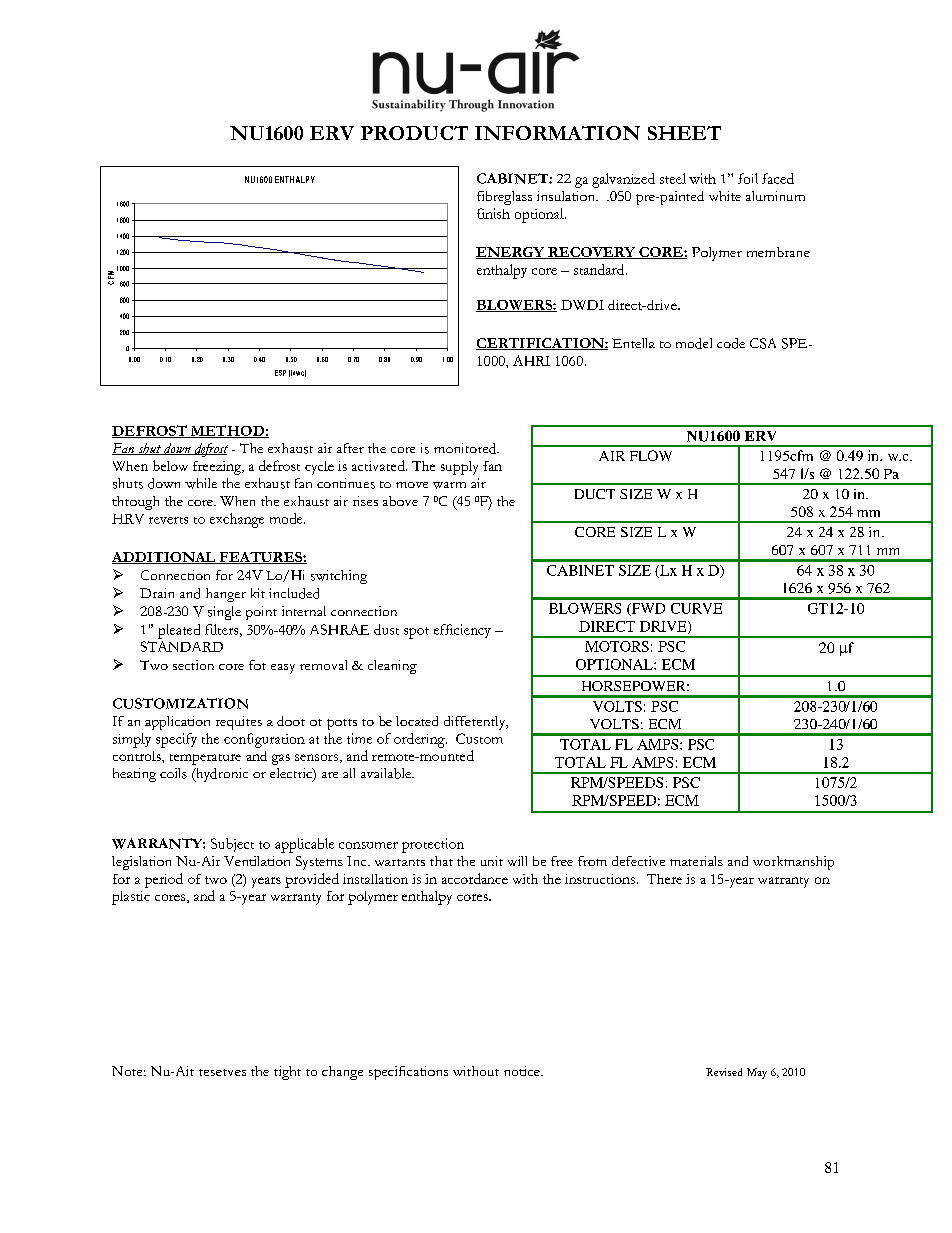 The width and height of the document is (952, 1233). What do you see at coordinates (222, 1072) in the document?
I see `reserves` at bounding box center [222, 1072].
